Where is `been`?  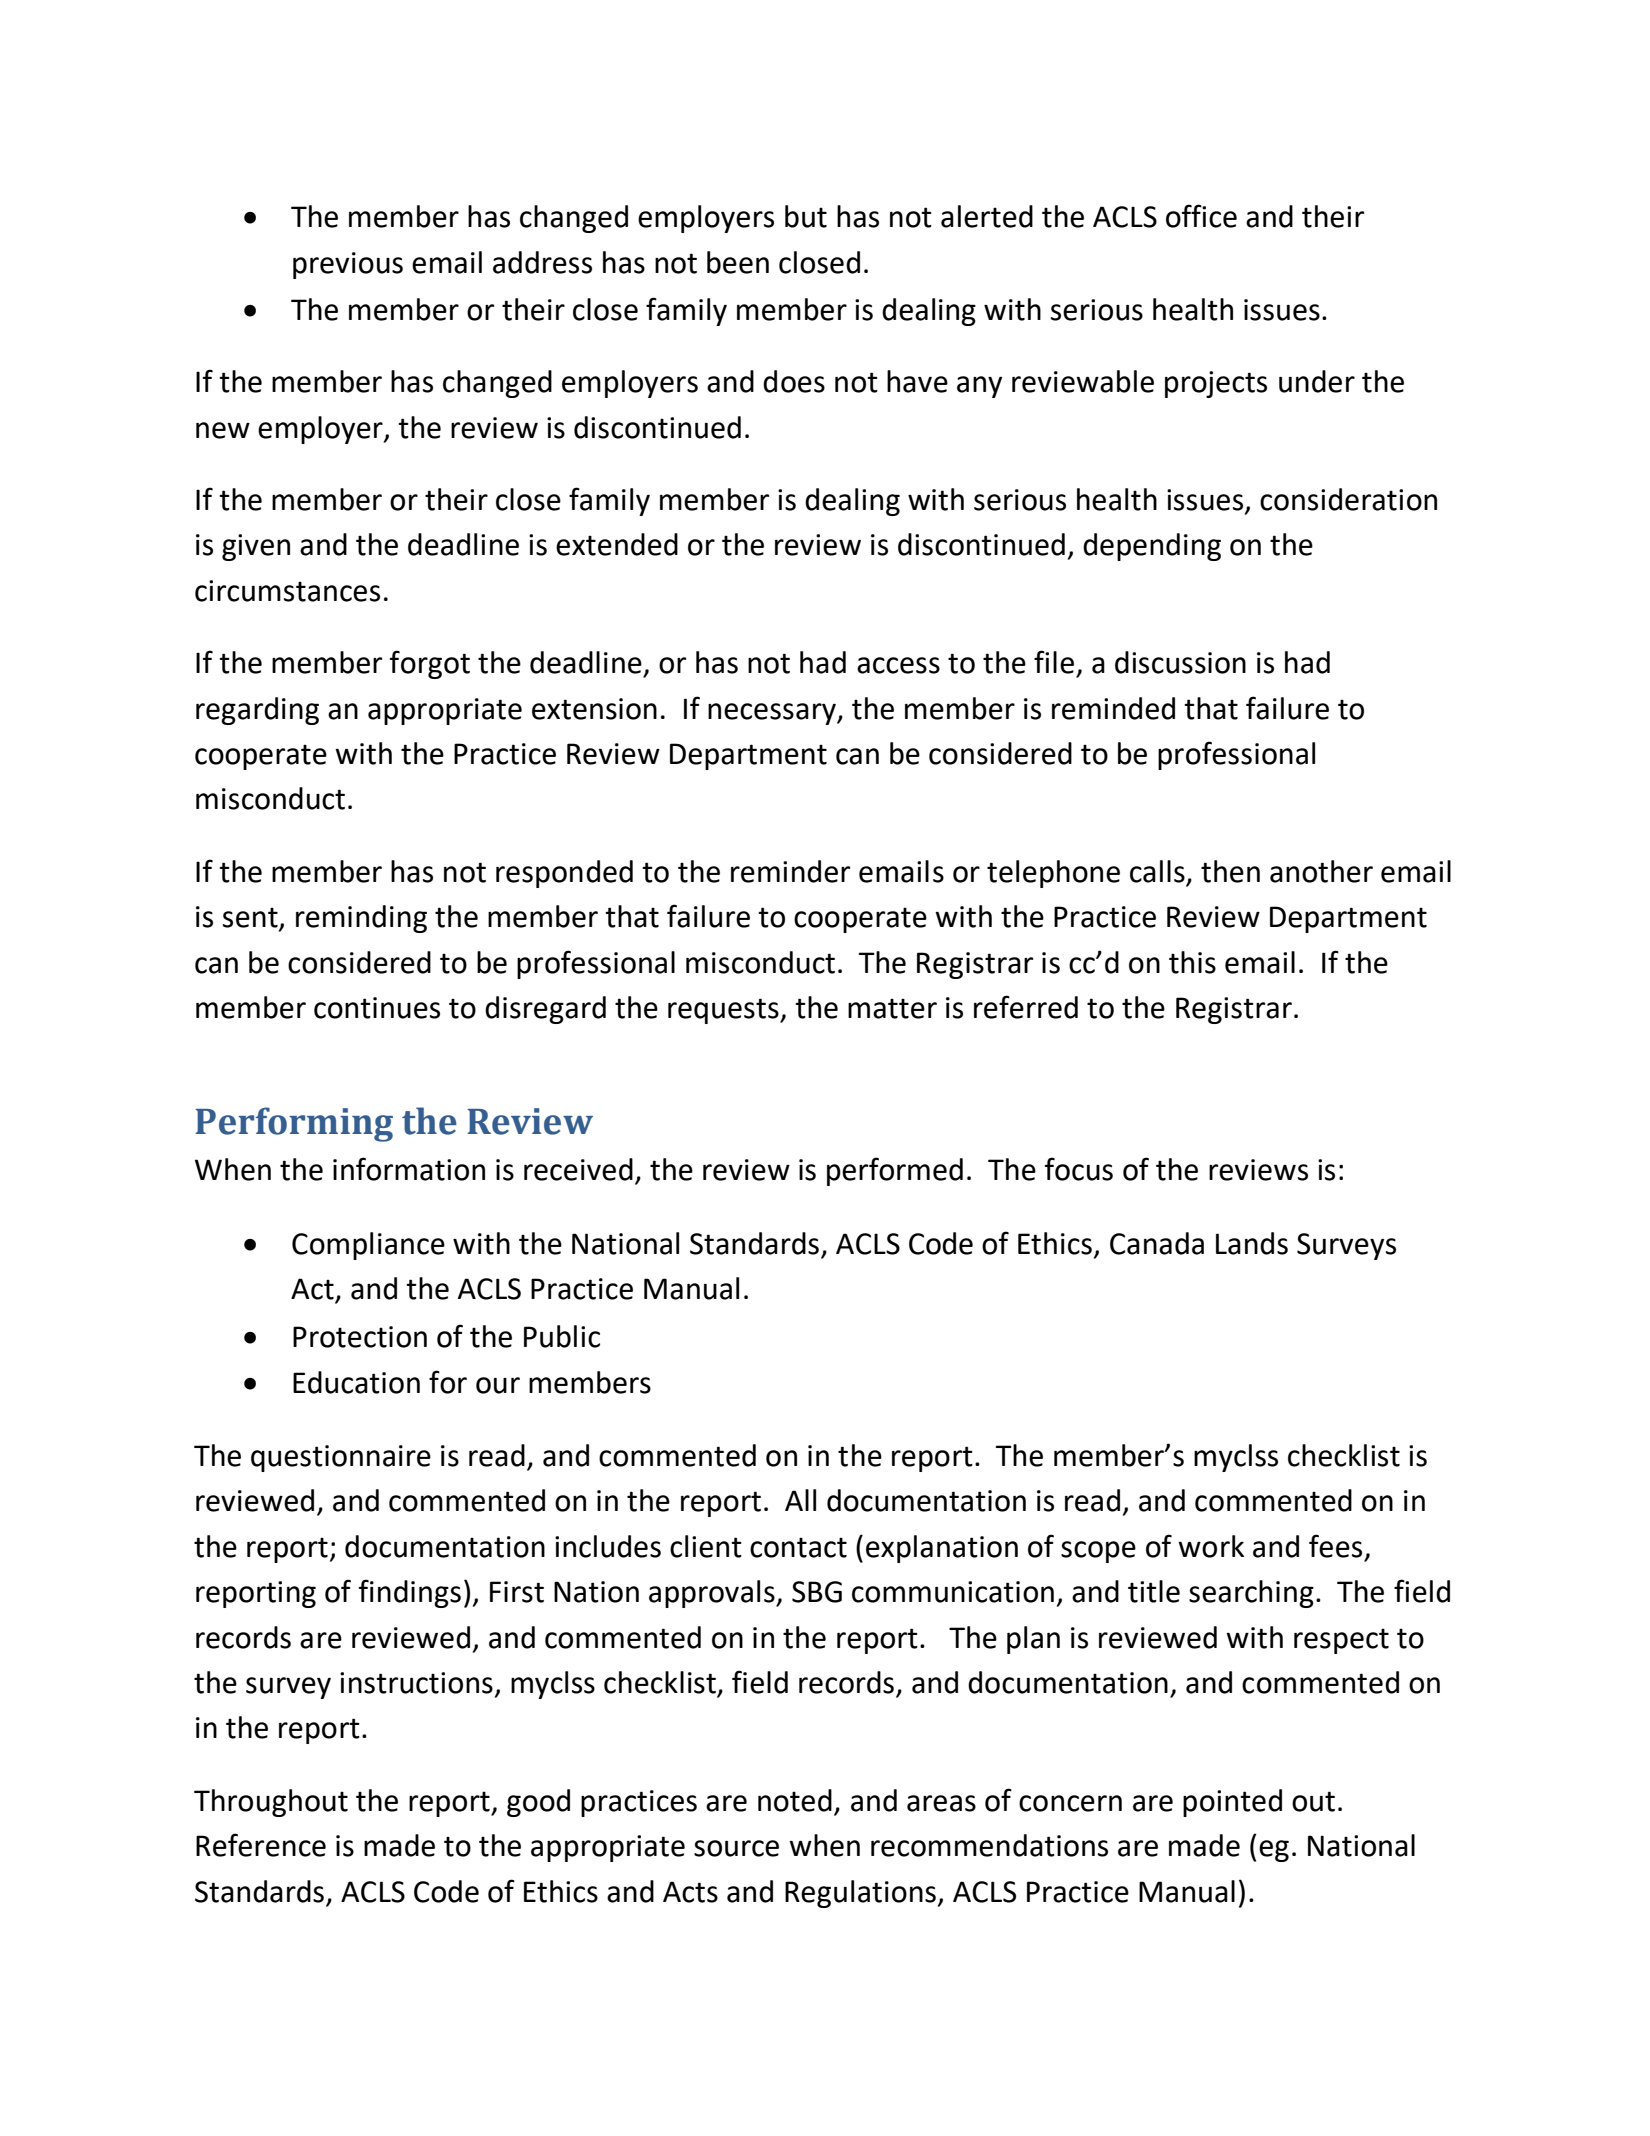 been is located at coordinates (738, 262).
